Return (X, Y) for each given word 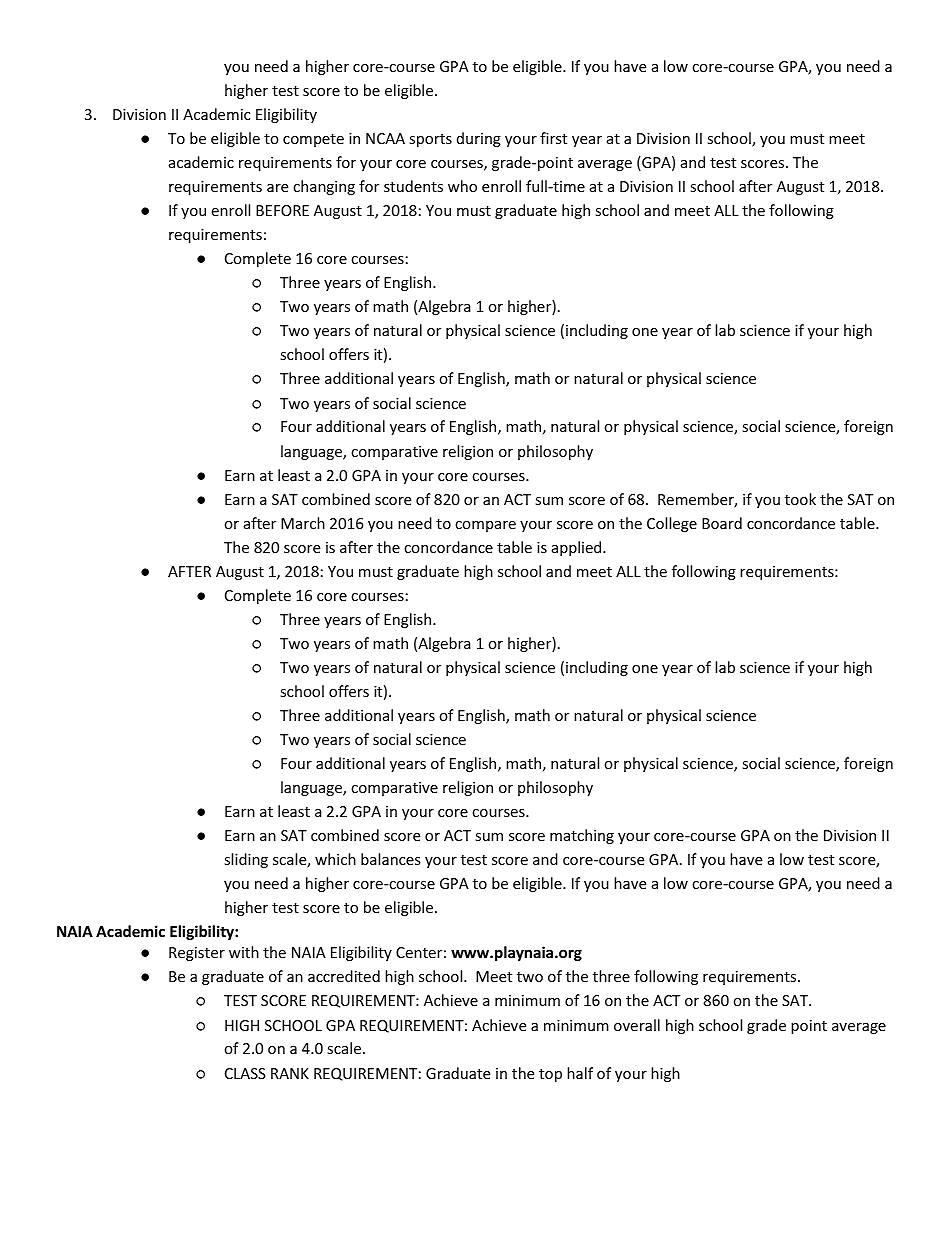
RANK (290, 1073)
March (303, 523)
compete (313, 140)
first (553, 138)
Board (722, 523)
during (479, 139)
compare (485, 526)
